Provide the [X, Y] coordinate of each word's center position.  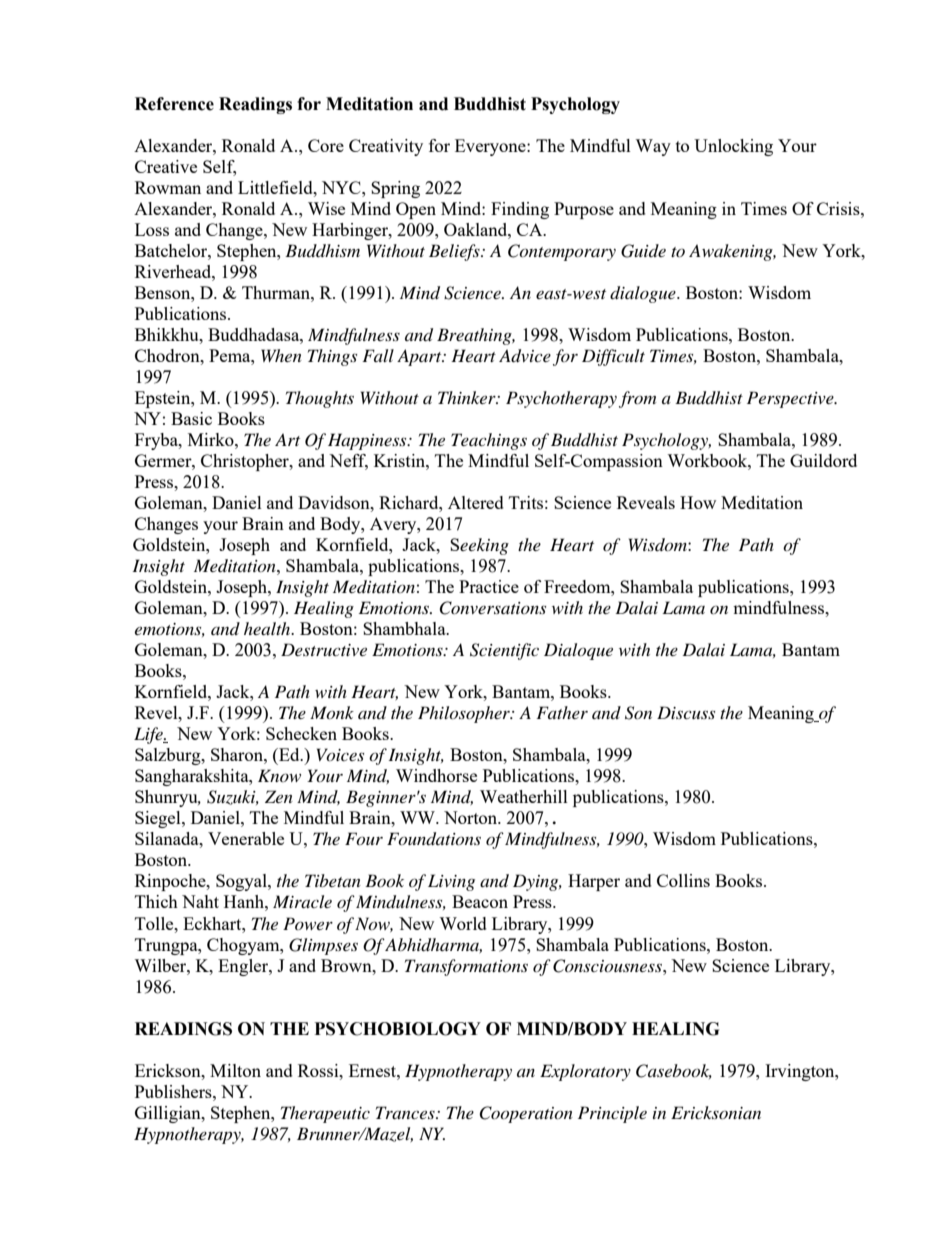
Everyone [491, 147]
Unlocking [733, 147]
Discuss [686, 712]
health [268, 628]
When [281, 355]
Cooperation [526, 1114]
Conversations [492, 608]
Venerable [246, 838]
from [637, 399]
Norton [472, 817]
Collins [683, 880]
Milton [235, 1070]
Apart [420, 357]
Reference [174, 104]
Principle [612, 1114]
